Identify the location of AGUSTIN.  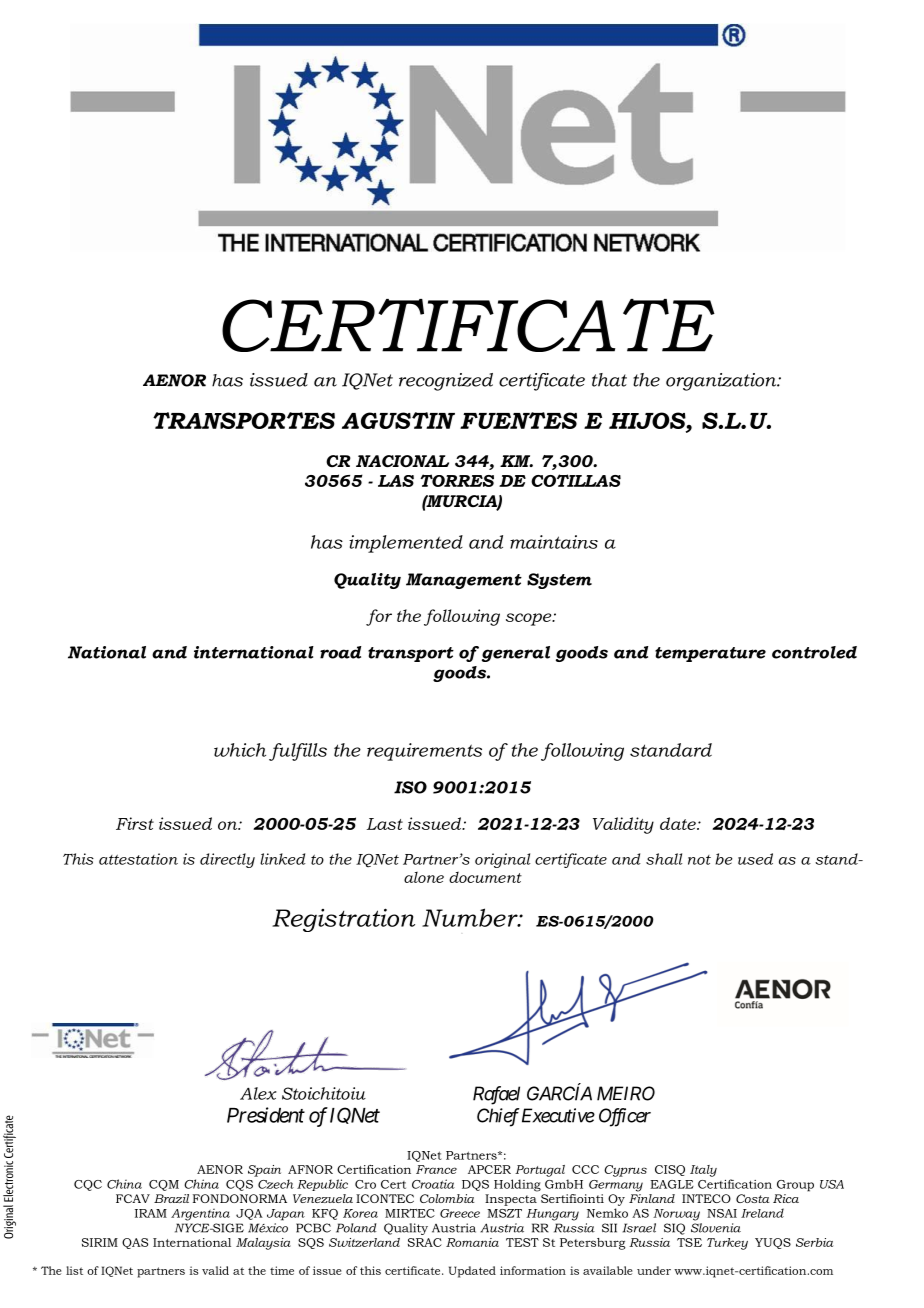
(398, 420).
